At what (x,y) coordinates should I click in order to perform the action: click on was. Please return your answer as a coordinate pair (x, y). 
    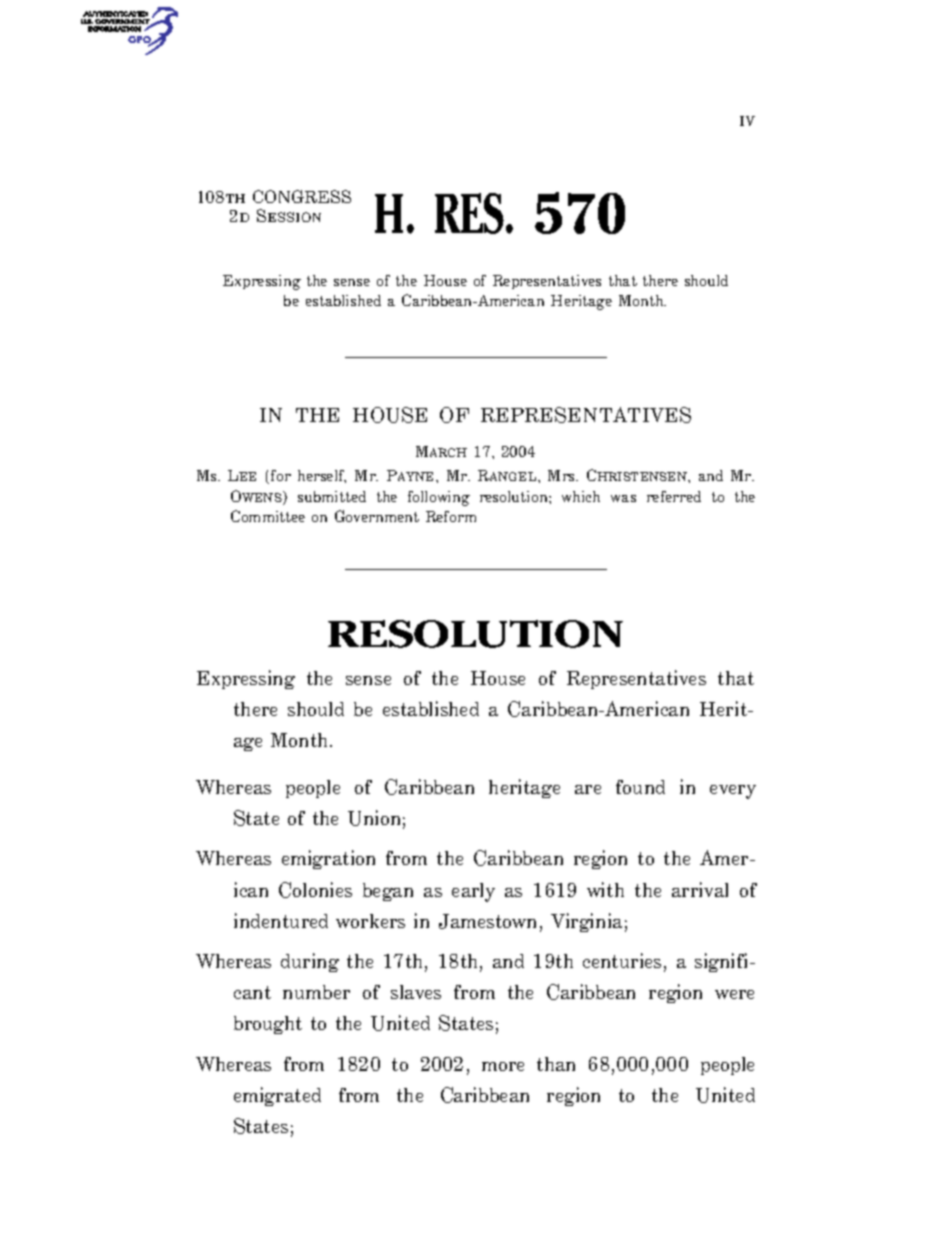
    Looking at the image, I should click on (623, 498).
